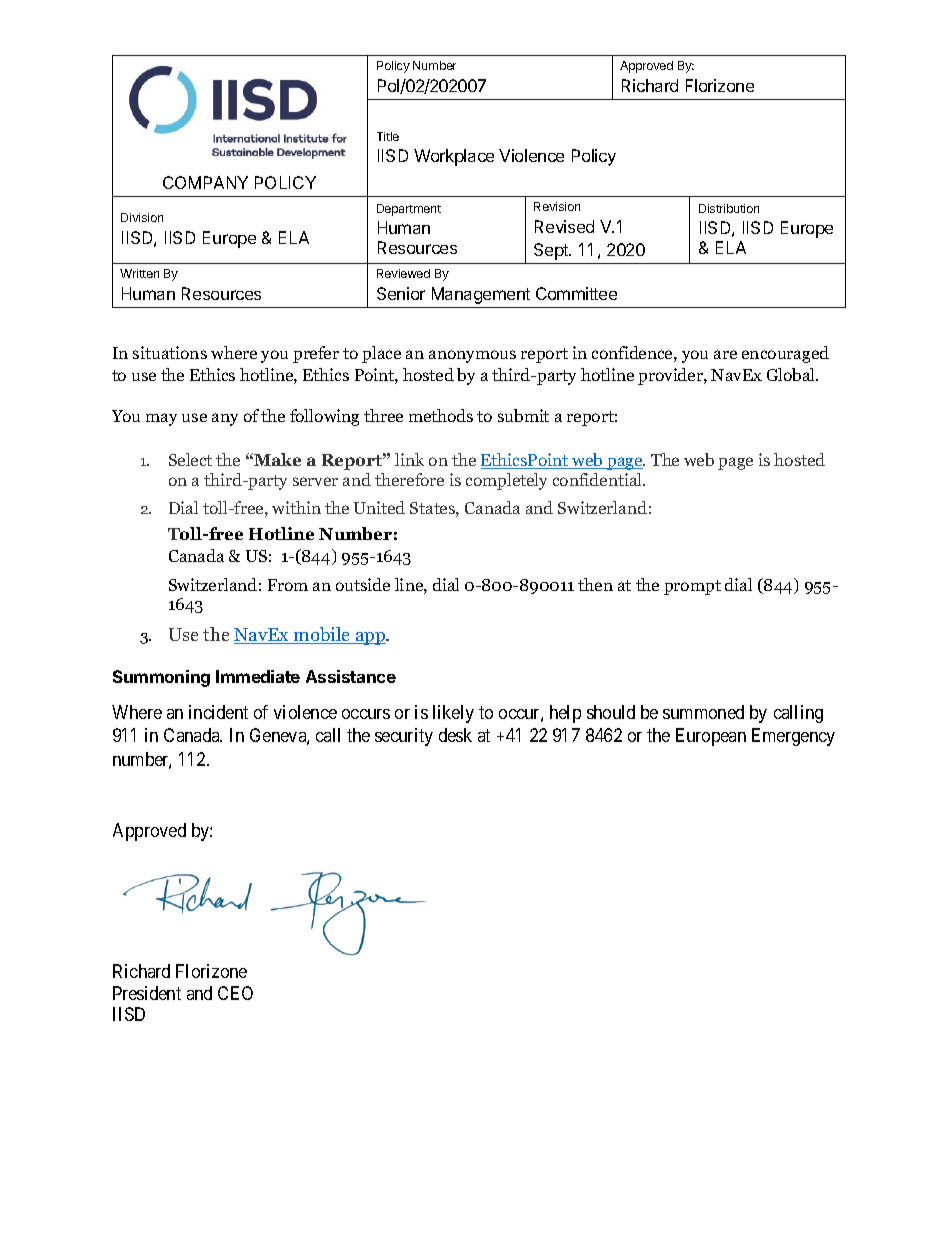 The image size is (952, 1233). What do you see at coordinates (453, 714) in the screenshot?
I see `likely` at bounding box center [453, 714].
